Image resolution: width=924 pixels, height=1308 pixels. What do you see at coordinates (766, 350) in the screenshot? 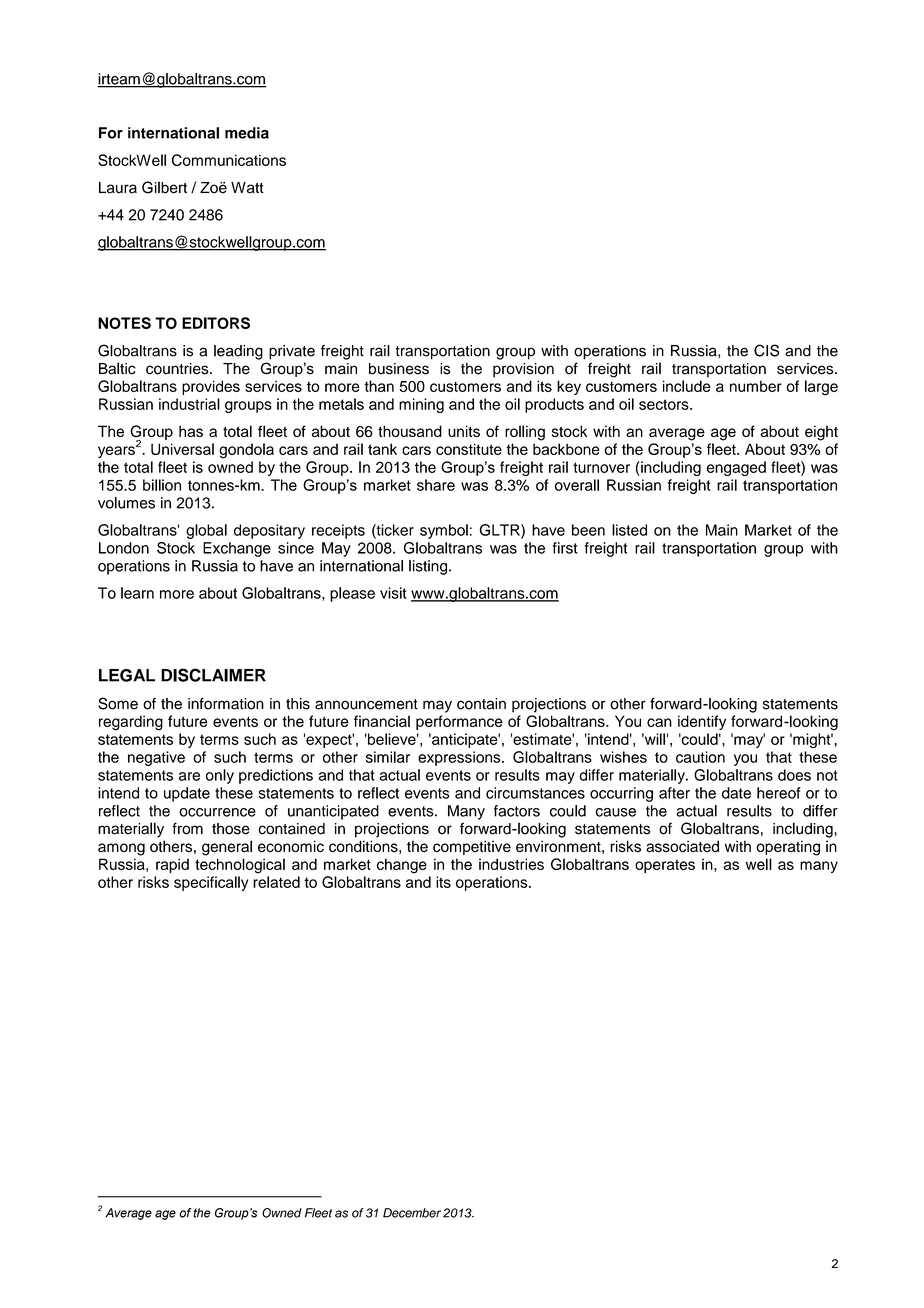
I see `CIS` at bounding box center [766, 350].
